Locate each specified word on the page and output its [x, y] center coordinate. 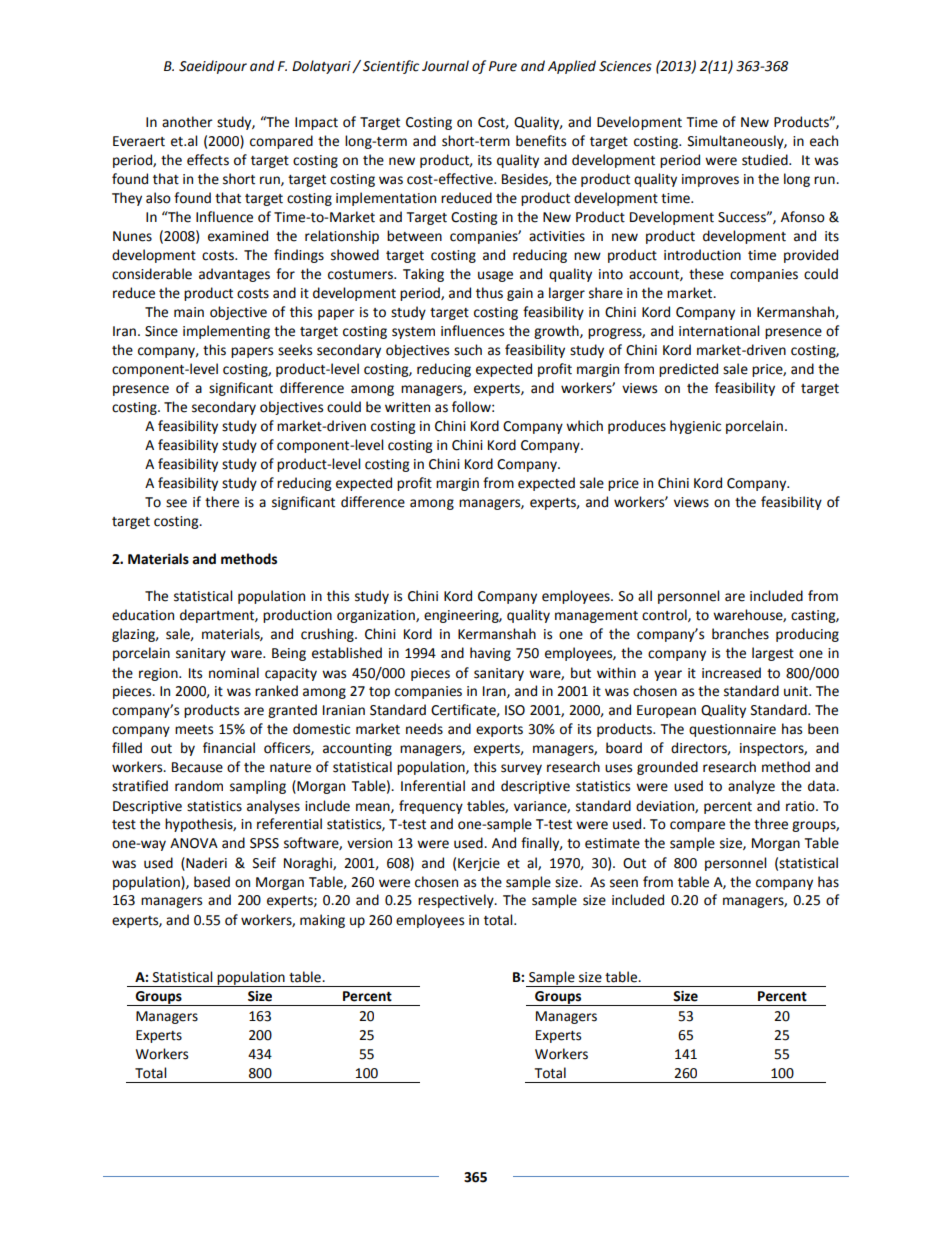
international [719, 331]
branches [740, 634]
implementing [226, 332]
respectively [457, 901]
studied [766, 160]
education [143, 615]
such [468, 350]
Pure [503, 66]
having [490, 654]
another [187, 122]
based [212, 882]
